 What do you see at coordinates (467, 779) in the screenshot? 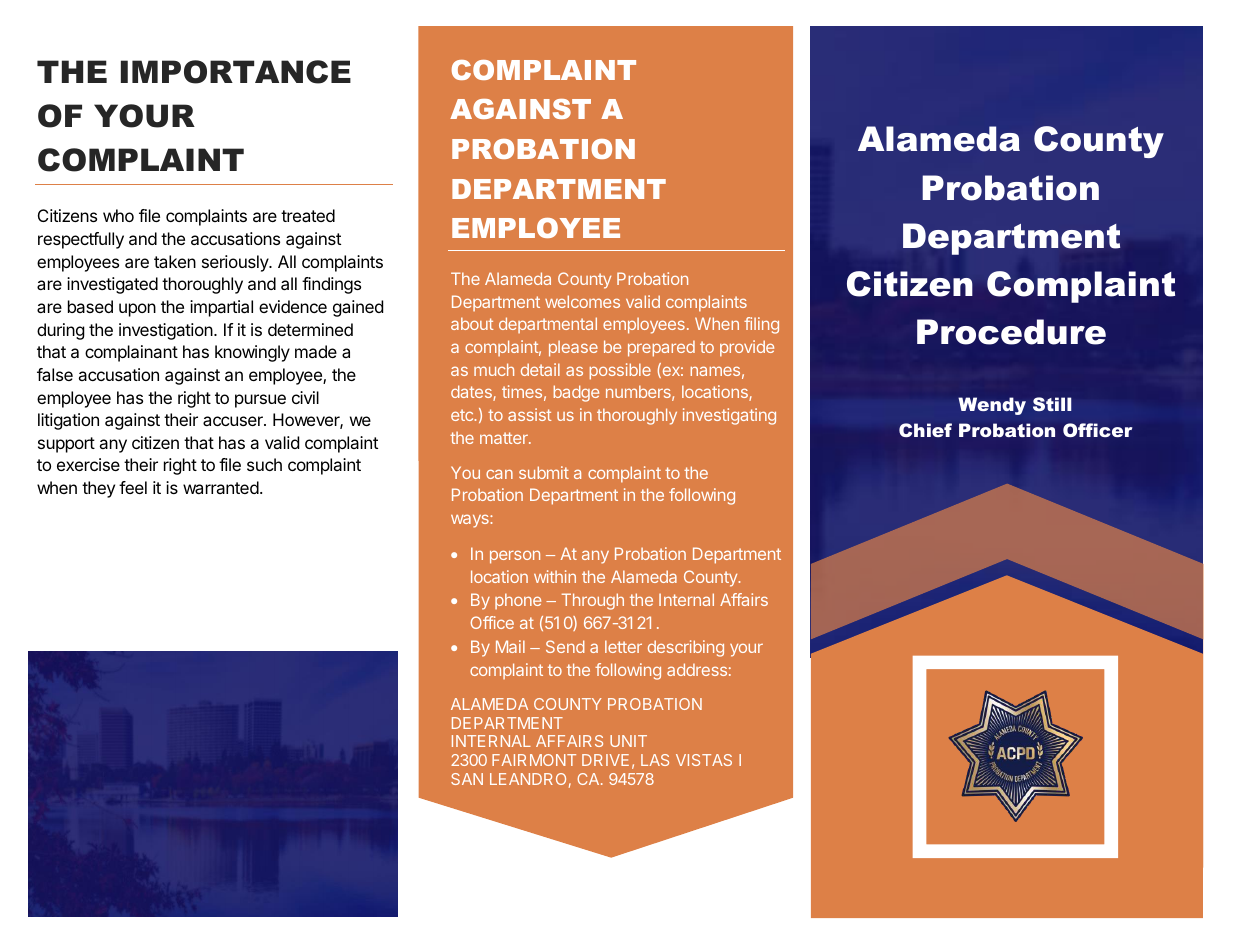
I see `SAN` at bounding box center [467, 779].
